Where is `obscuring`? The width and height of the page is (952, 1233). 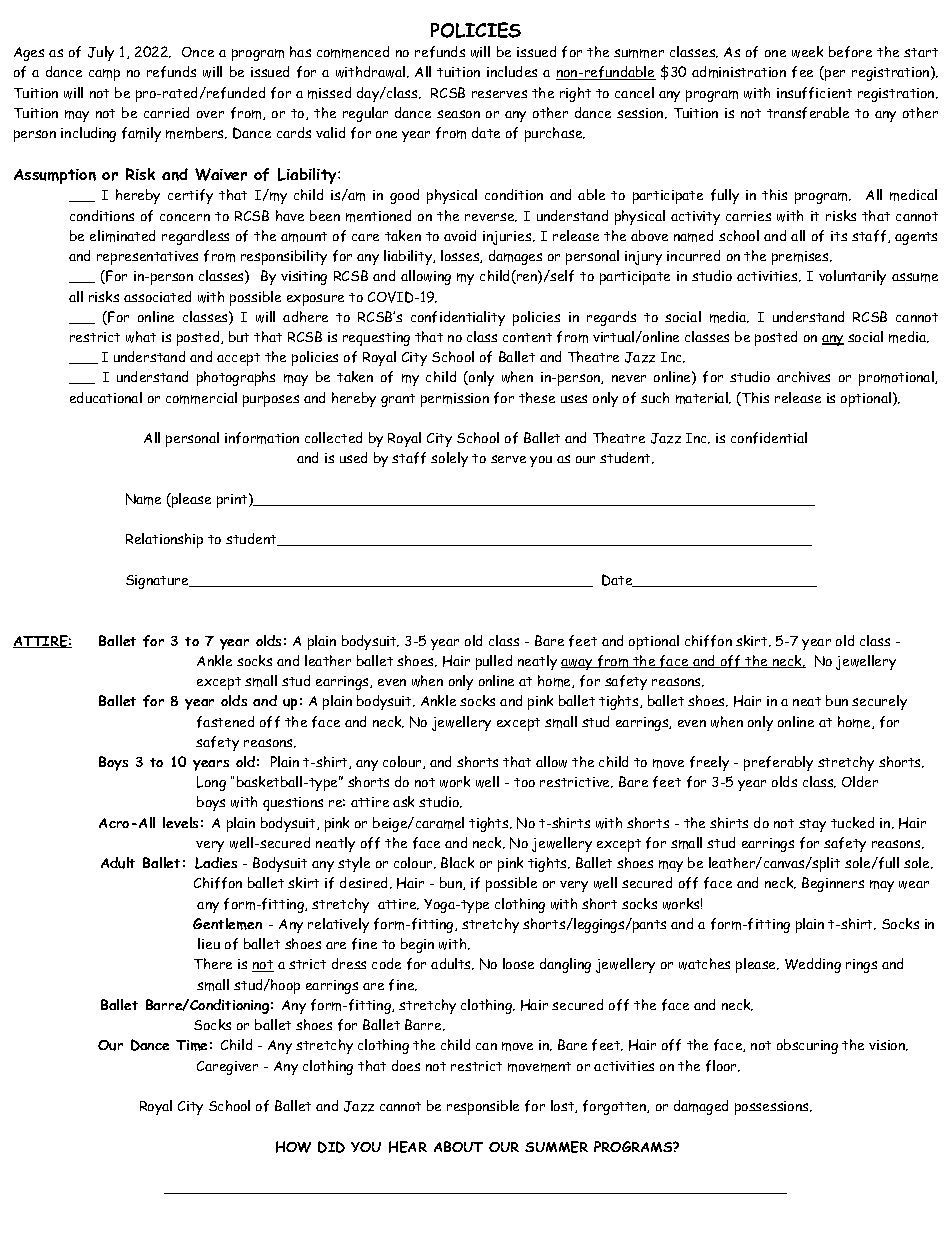 obscuring is located at coordinates (807, 1046).
